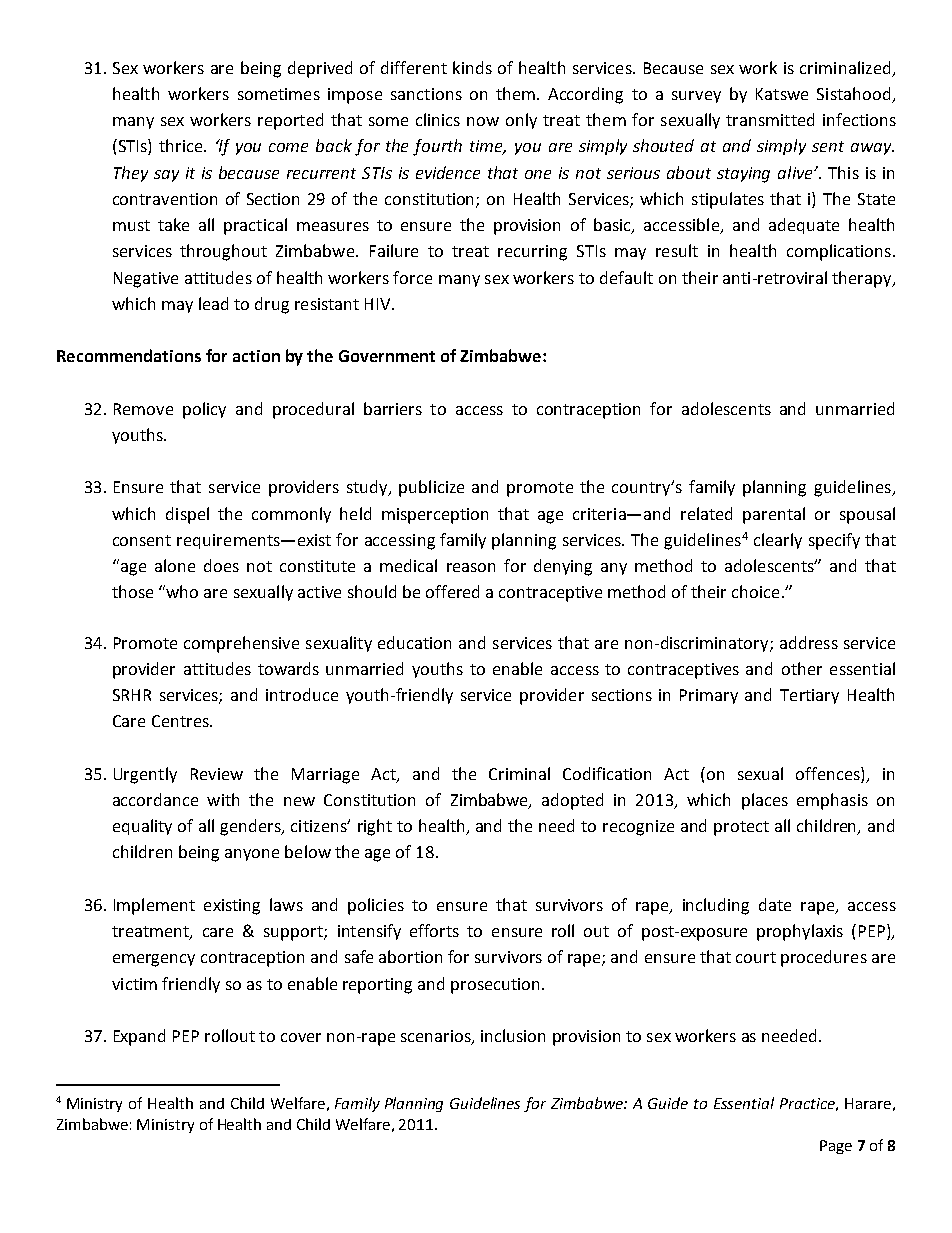 This document has height=1233, width=952. I want to click on Expand, so click(139, 1037).
